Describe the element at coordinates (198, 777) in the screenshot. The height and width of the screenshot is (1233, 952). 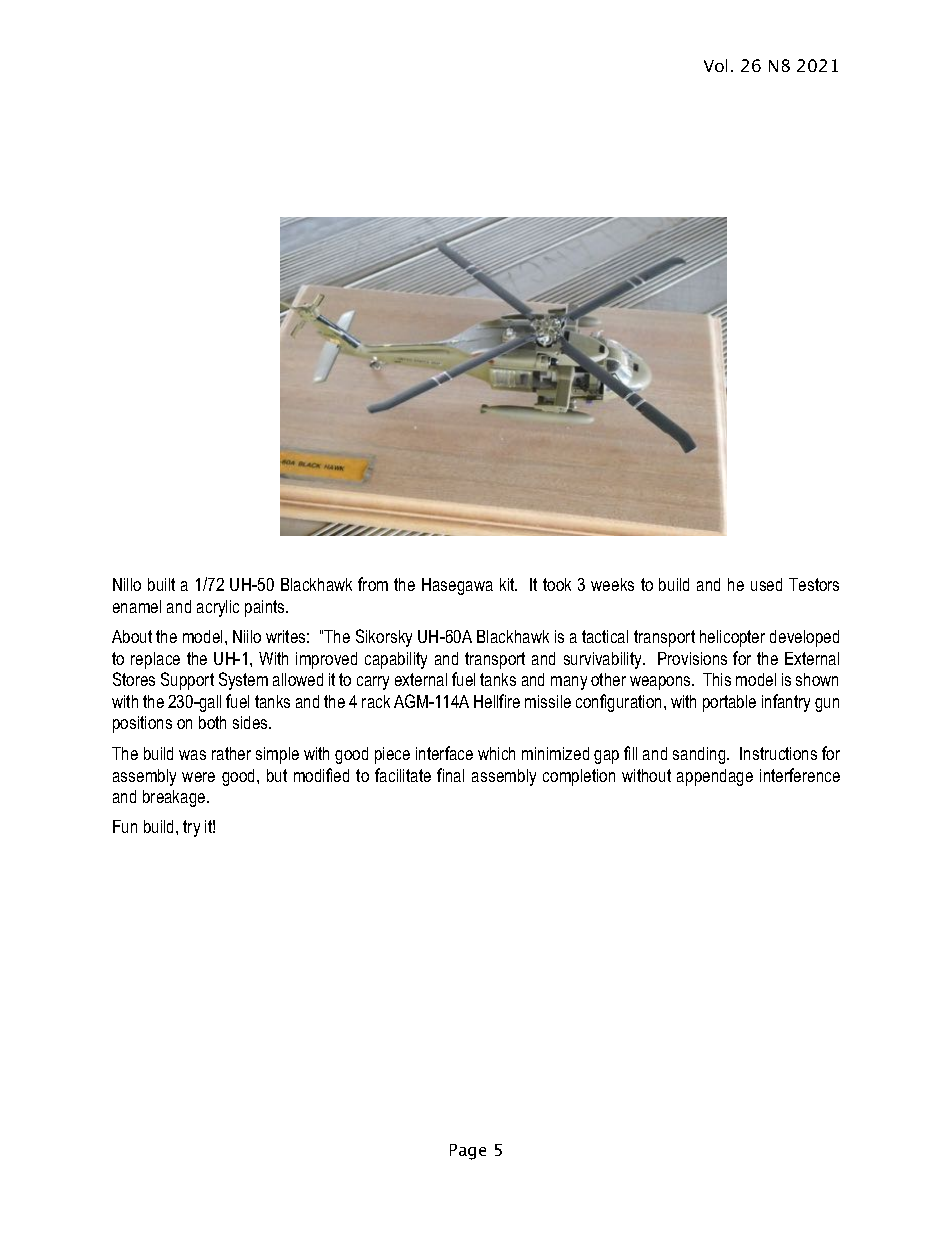
I see `were` at that location.
